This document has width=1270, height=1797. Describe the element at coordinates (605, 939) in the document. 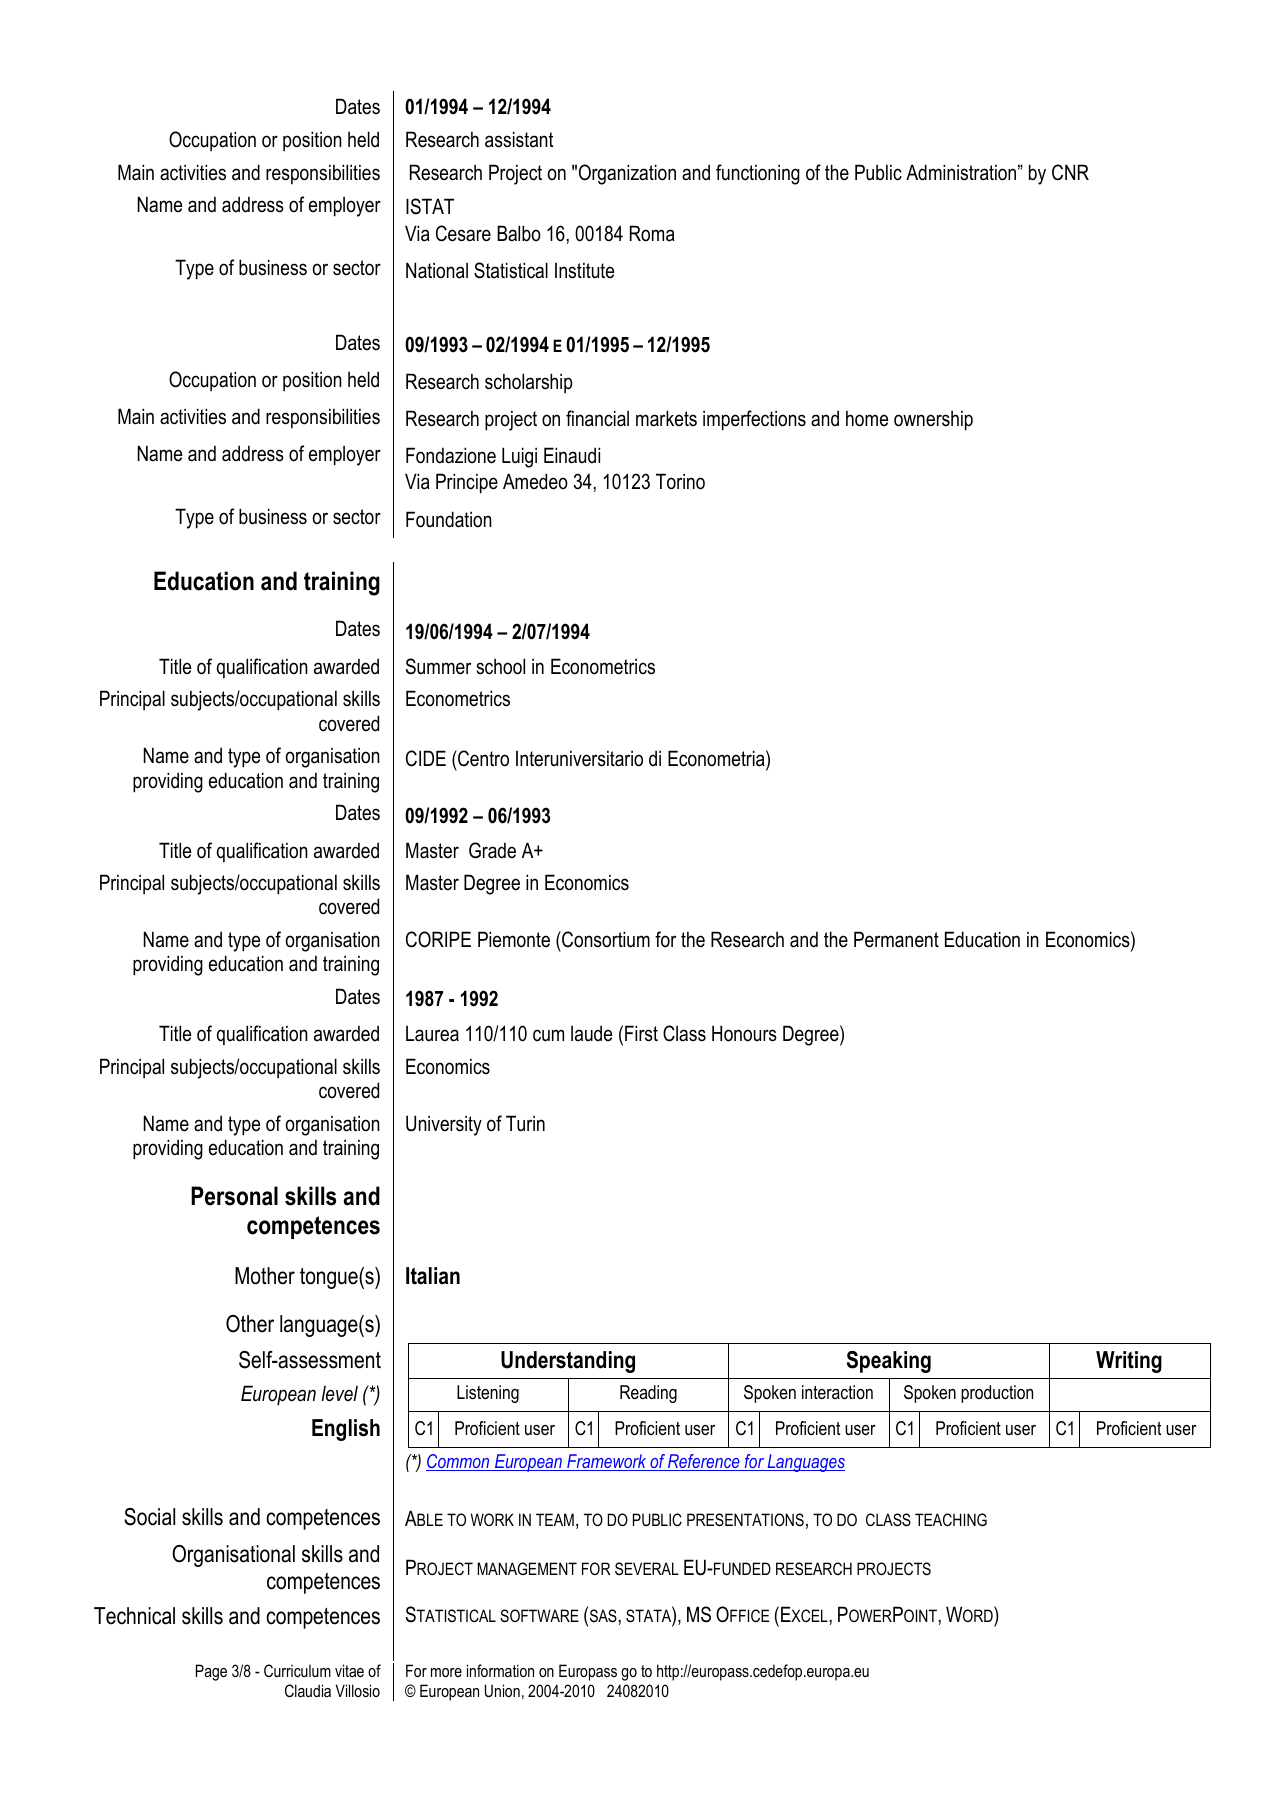

I see `Consortium` at that location.
